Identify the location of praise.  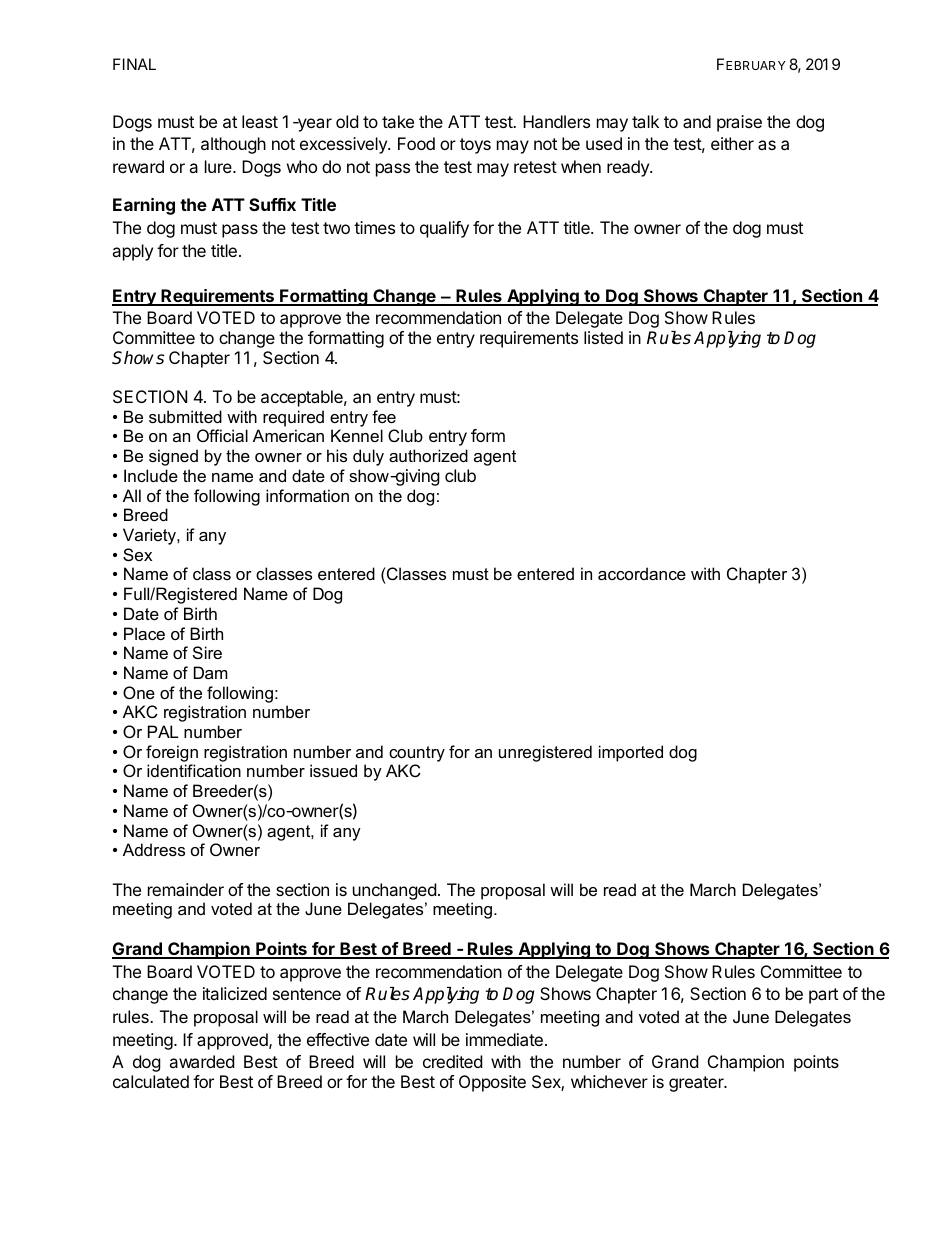
(739, 123).
